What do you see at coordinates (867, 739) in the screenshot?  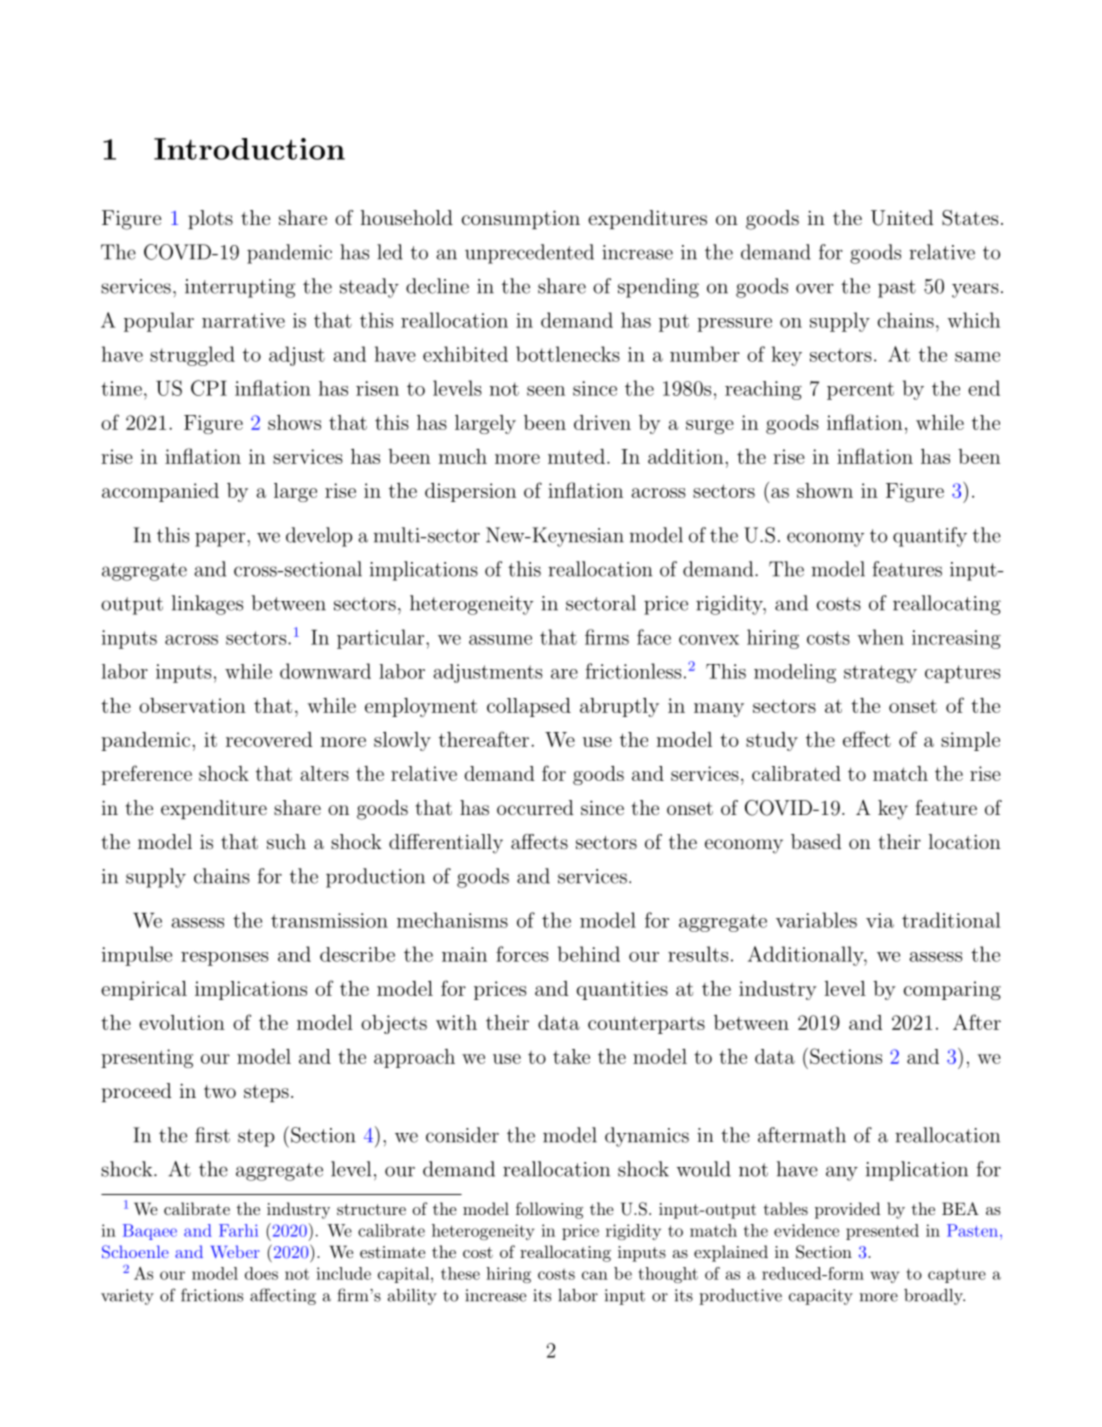 I see `effect` at bounding box center [867, 739].
